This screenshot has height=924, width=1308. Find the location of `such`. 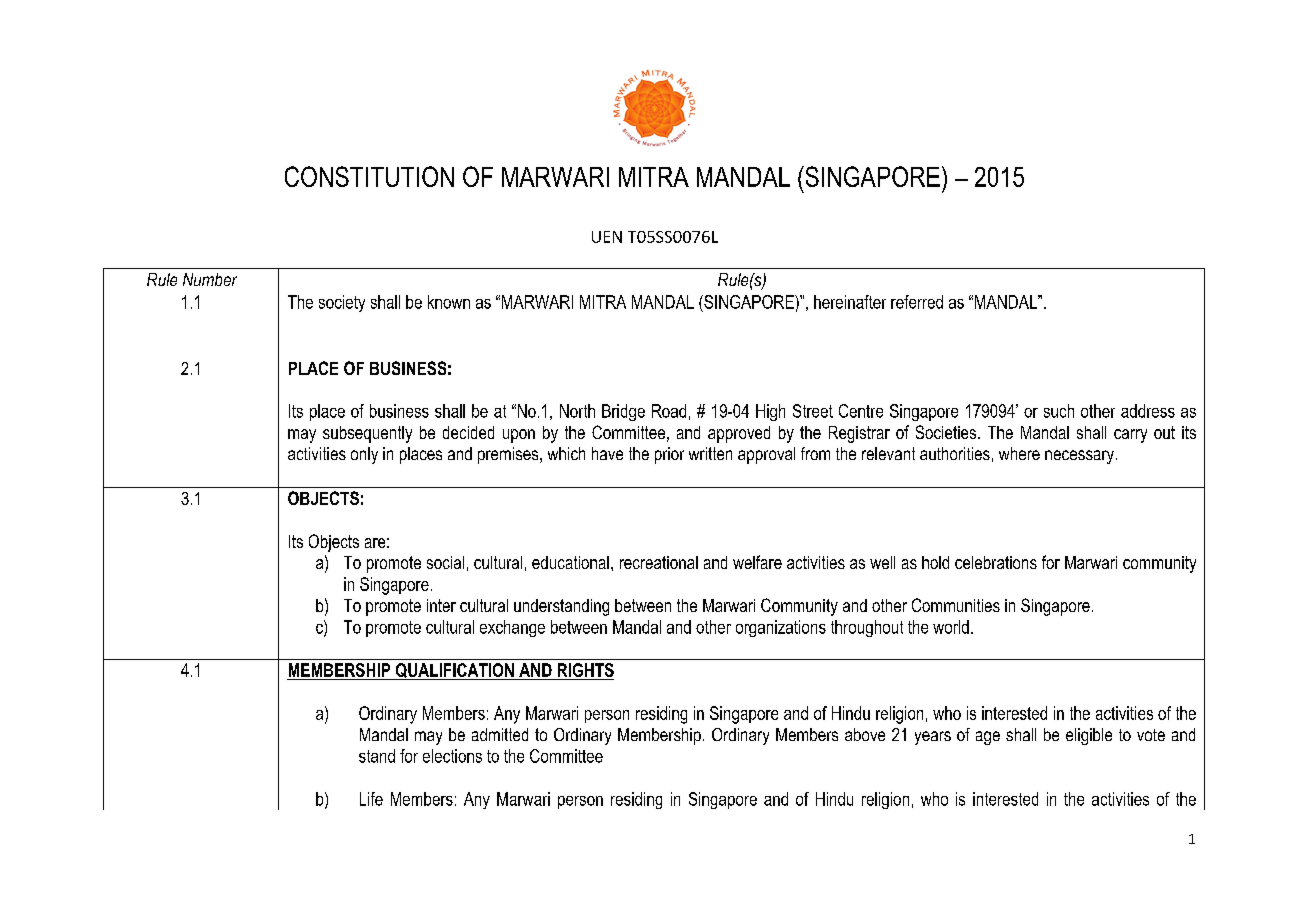

such is located at coordinates (1059, 411).
